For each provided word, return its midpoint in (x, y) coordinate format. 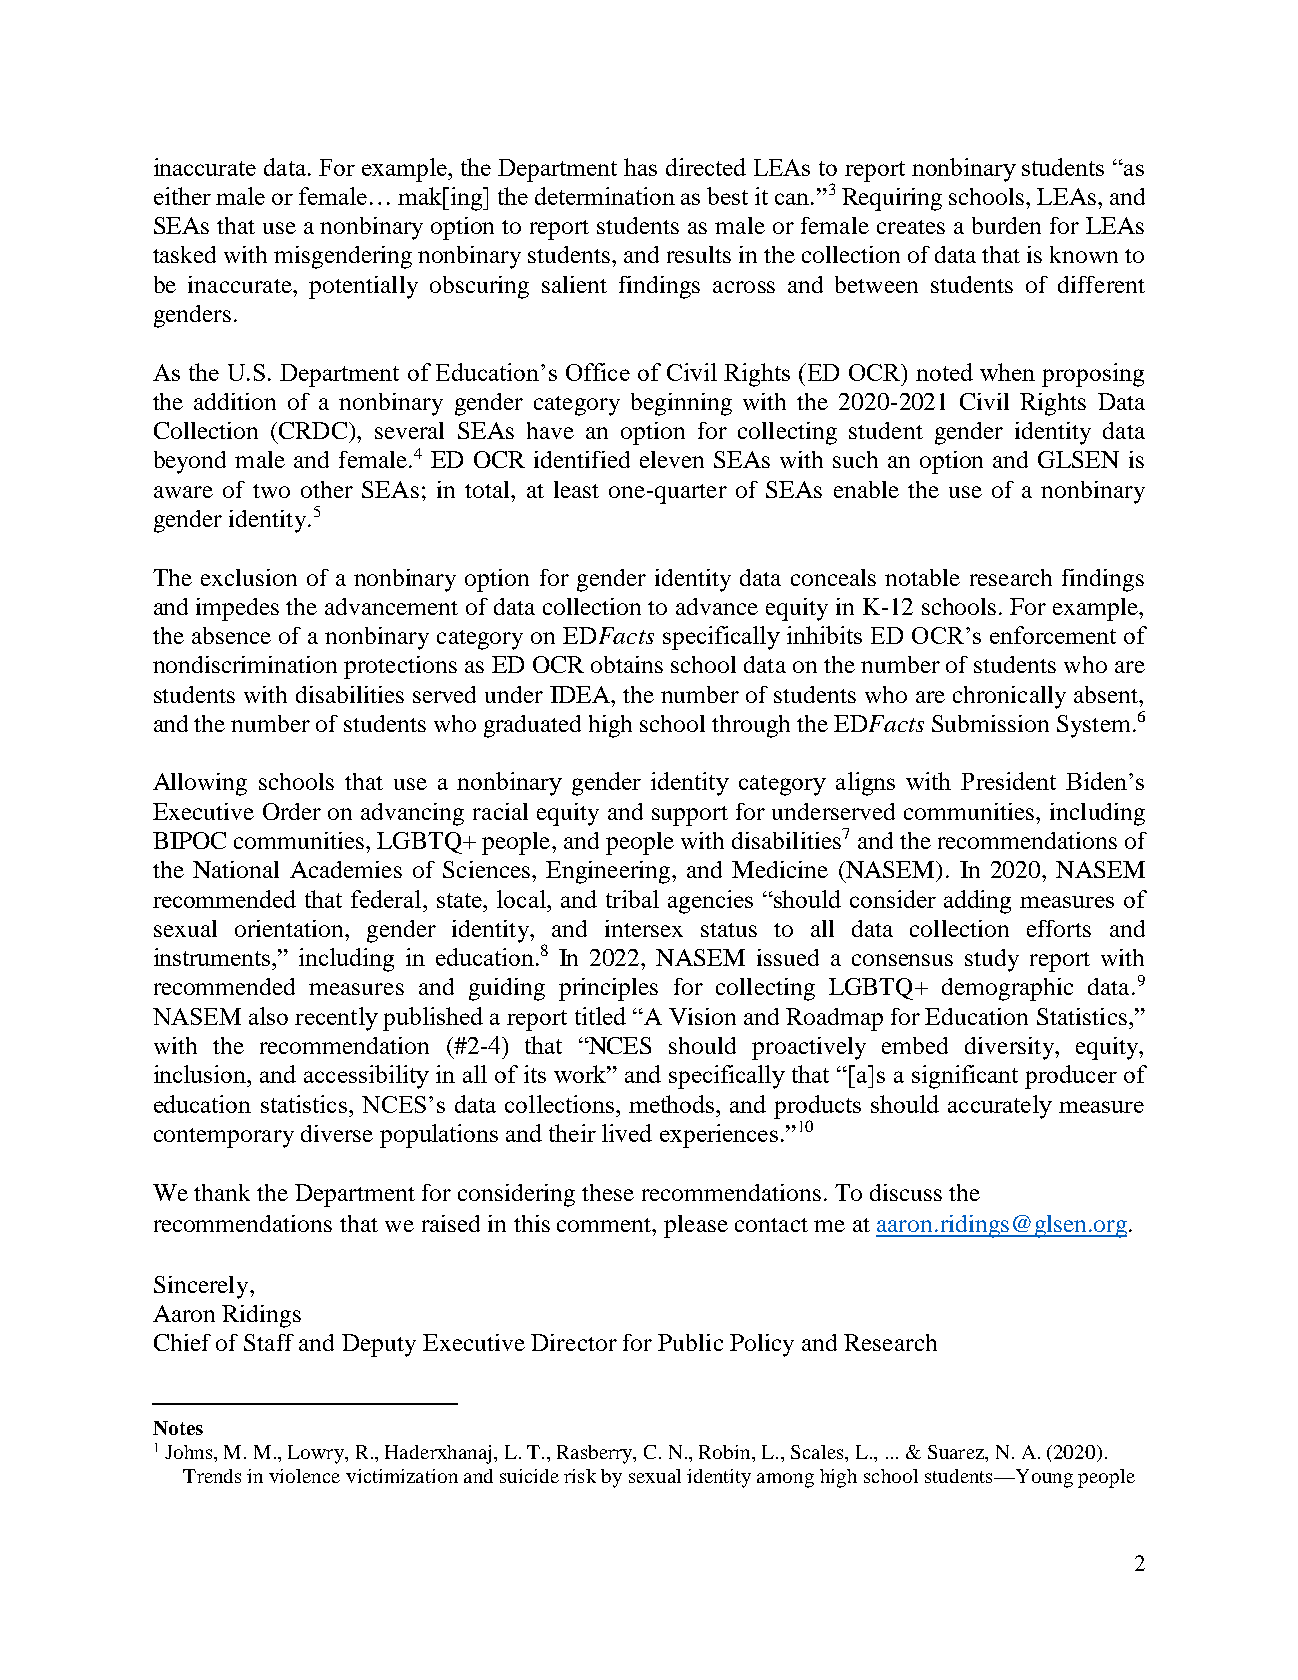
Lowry (317, 1454)
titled (600, 1016)
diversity (1010, 1048)
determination (605, 196)
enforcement (1053, 635)
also (268, 1016)
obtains (627, 664)
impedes (237, 609)
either (182, 196)
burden (1006, 225)
